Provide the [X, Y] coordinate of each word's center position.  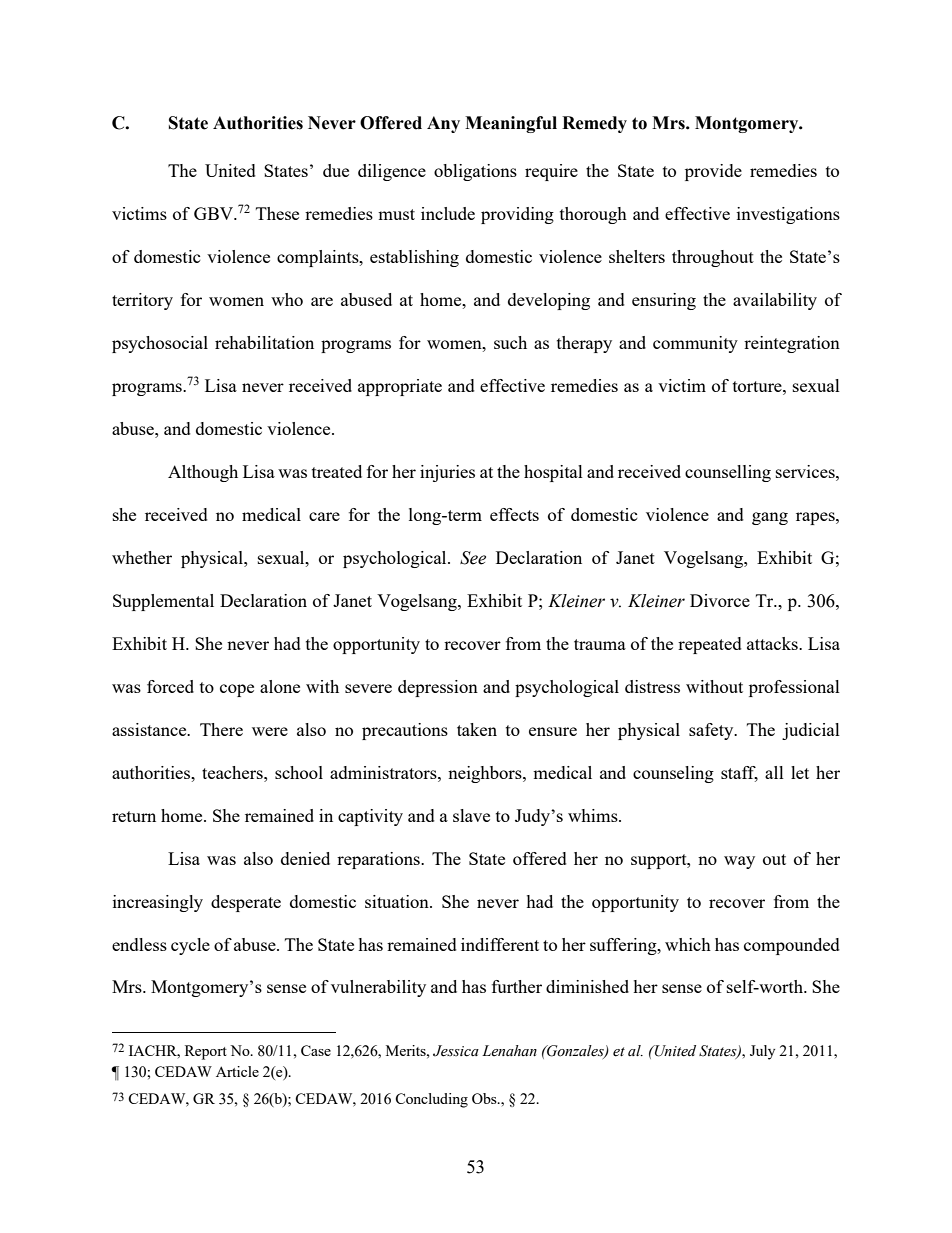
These [277, 213]
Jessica [456, 1051]
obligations [475, 172]
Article [237, 1071]
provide [713, 172]
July [762, 1052]
